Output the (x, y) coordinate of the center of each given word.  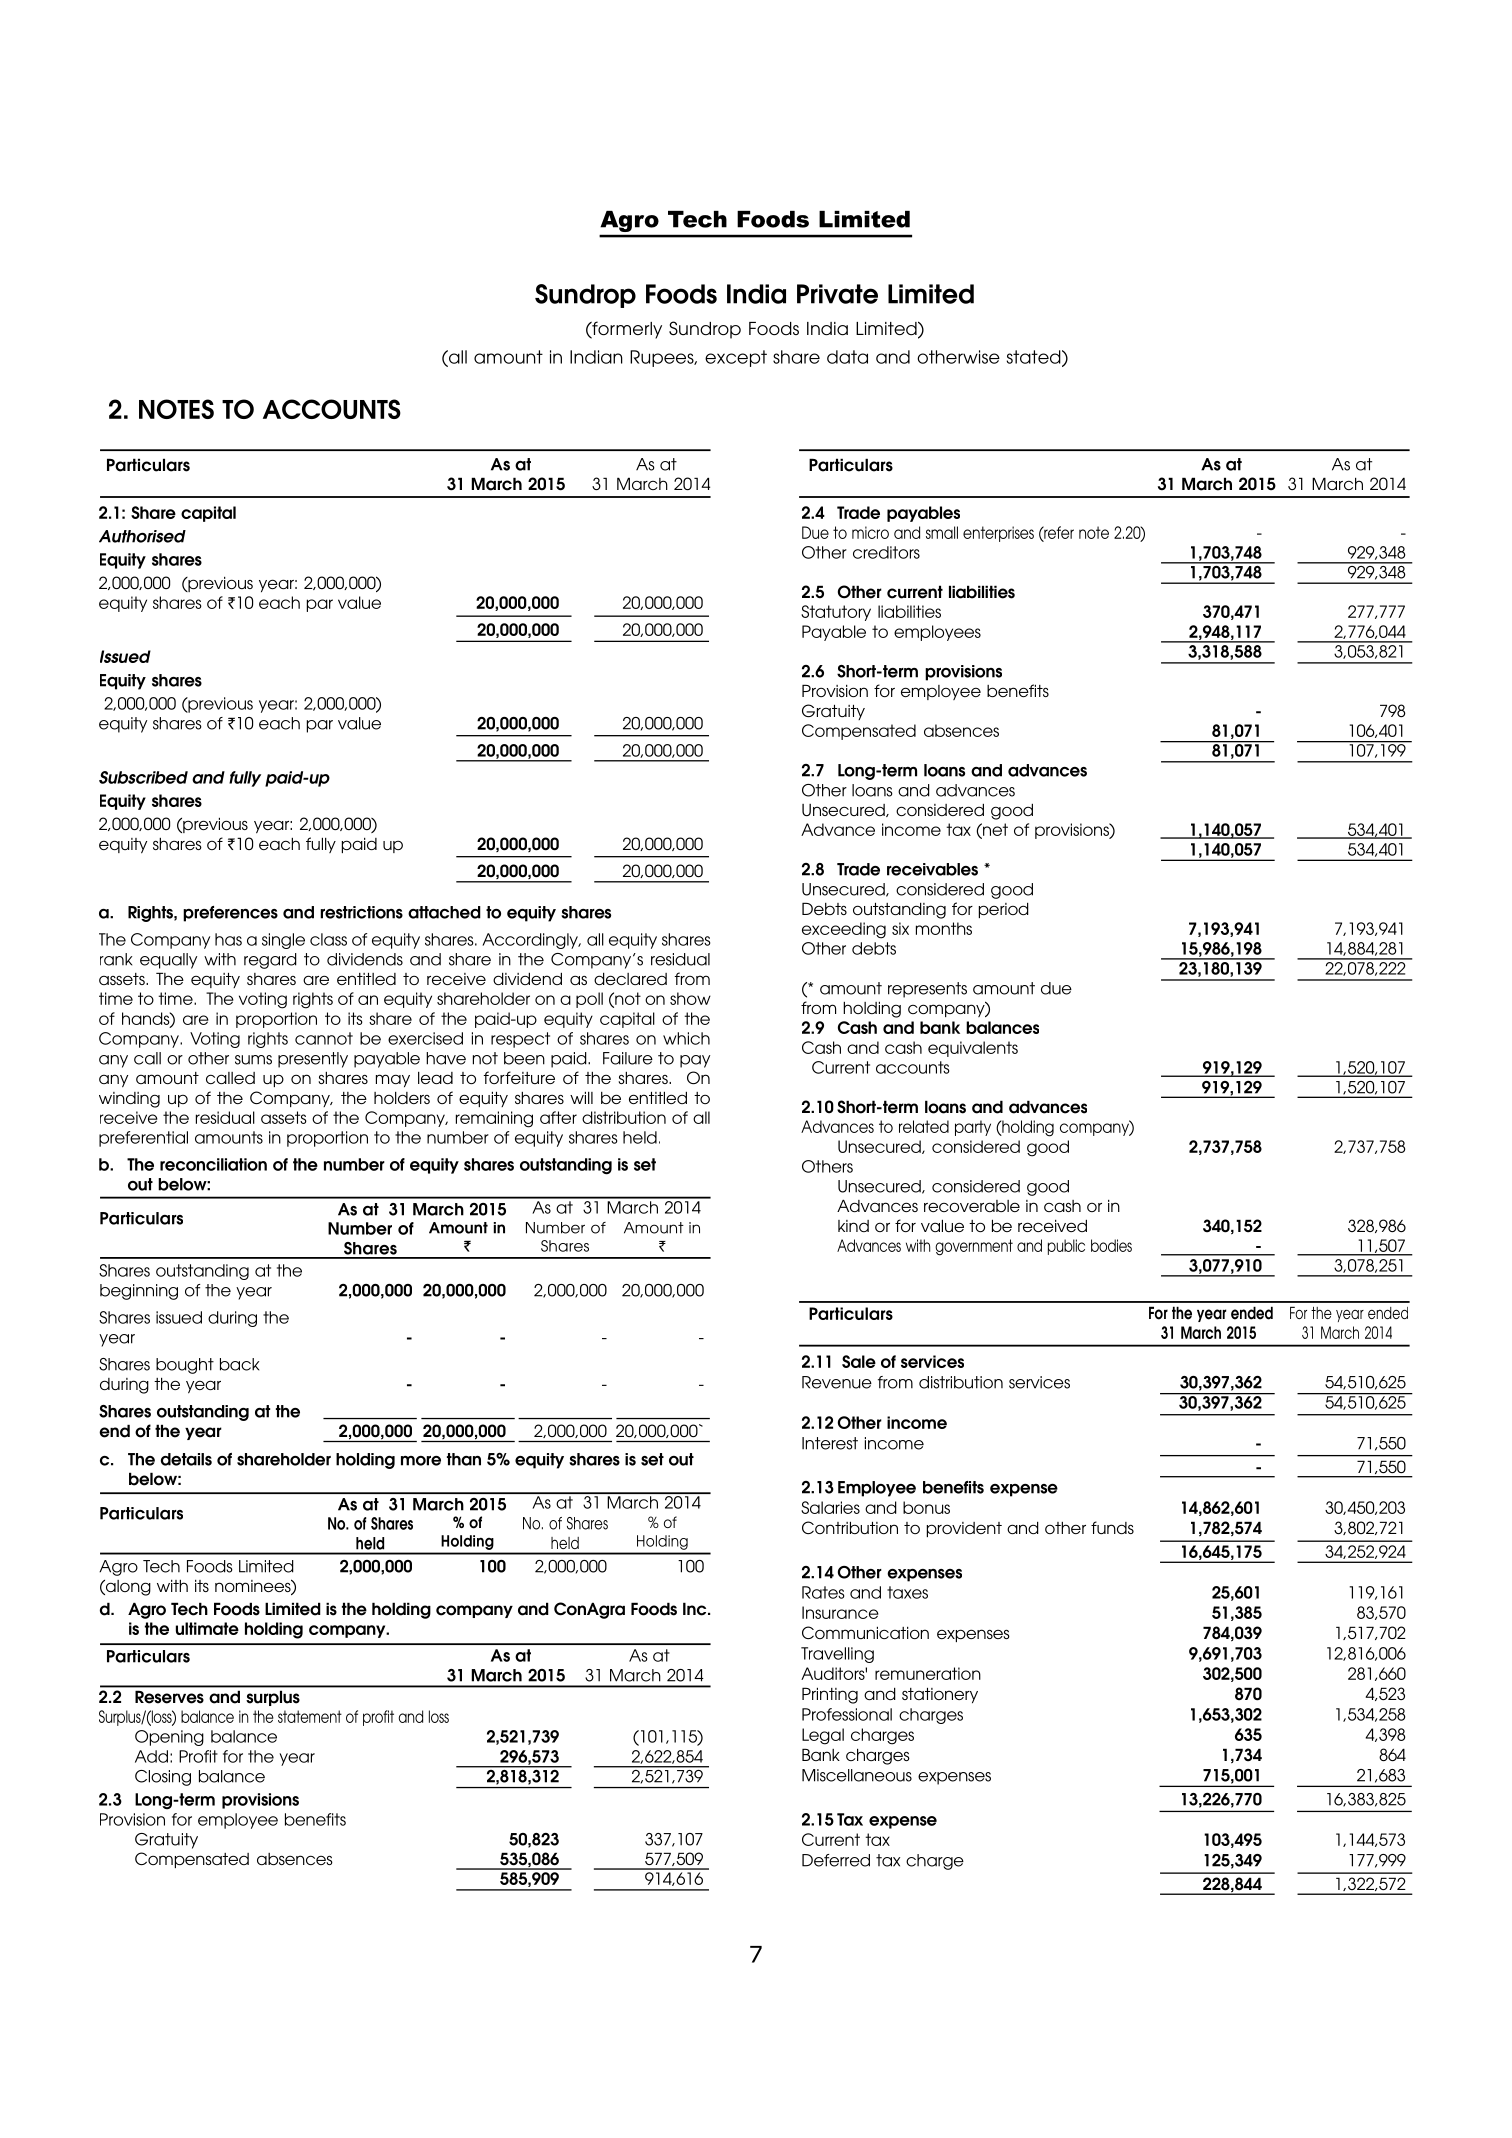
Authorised (142, 536)
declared (630, 978)
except (736, 358)
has (228, 939)
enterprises (998, 534)
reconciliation (213, 1164)
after (558, 1117)
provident (964, 1529)
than (464, 1459)
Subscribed (143, 777)
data (847, 357)
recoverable (972, 1206)
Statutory (836, 613)
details (186, 1459)
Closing (163, 1778)
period (1004, 910)
